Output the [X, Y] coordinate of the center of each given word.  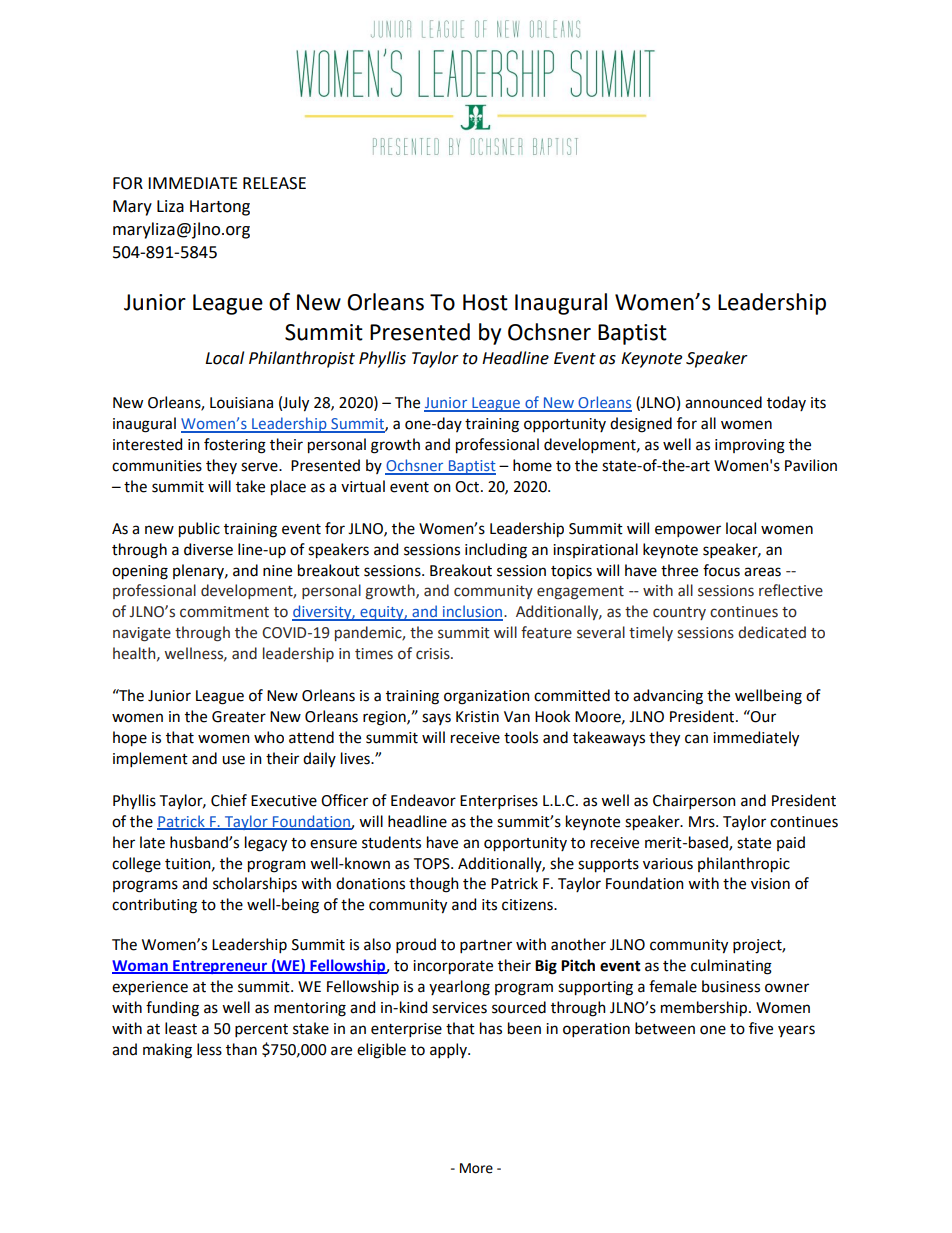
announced [723, 402]
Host [485, 302]
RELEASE [274, 183]
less [209, 1049]
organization [487, 697]
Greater [239, 717]
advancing [668, 697]
